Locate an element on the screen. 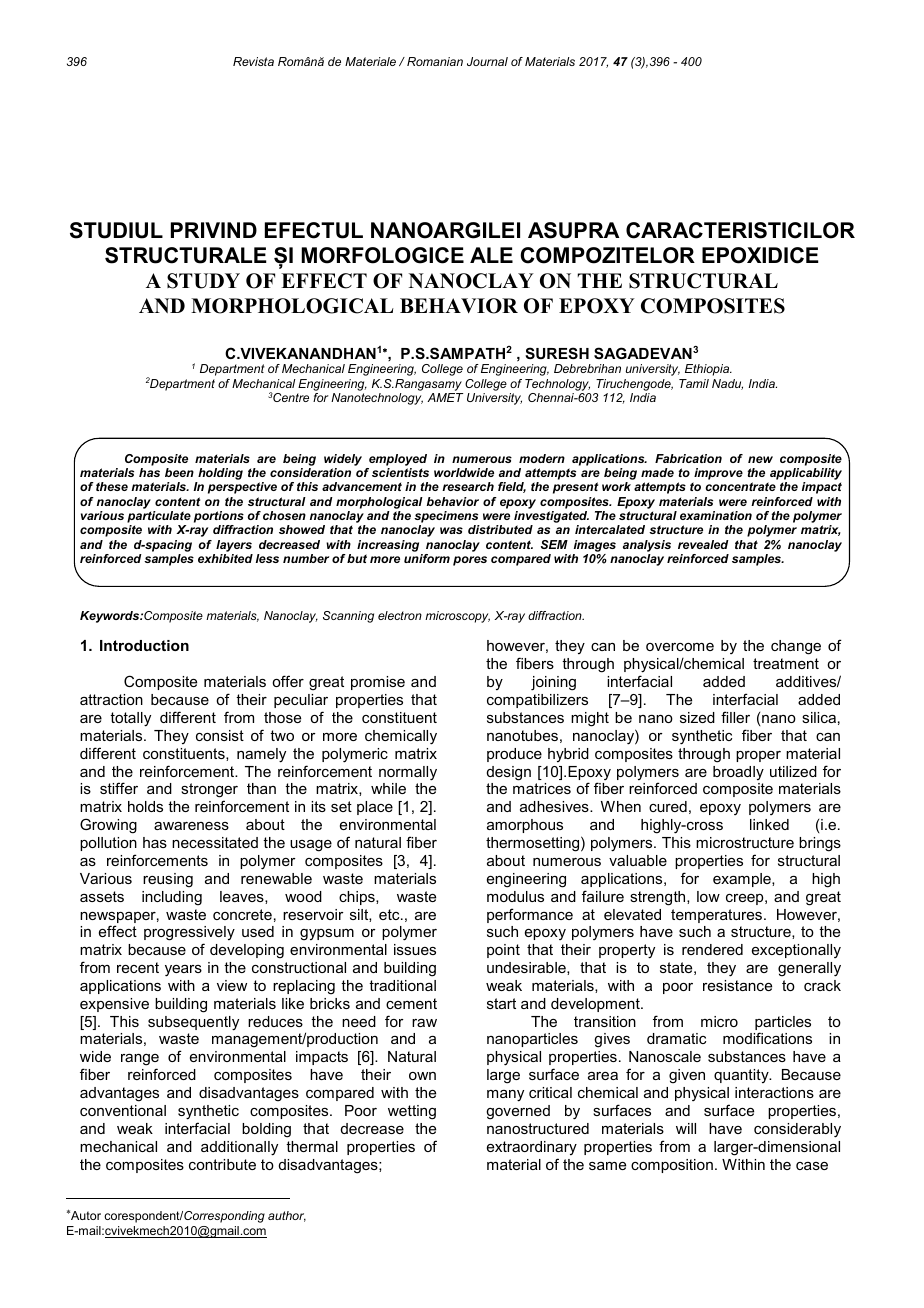 The height and width of the screenshot is (1308, 924). composition is located at coordinates (672, 1166).
